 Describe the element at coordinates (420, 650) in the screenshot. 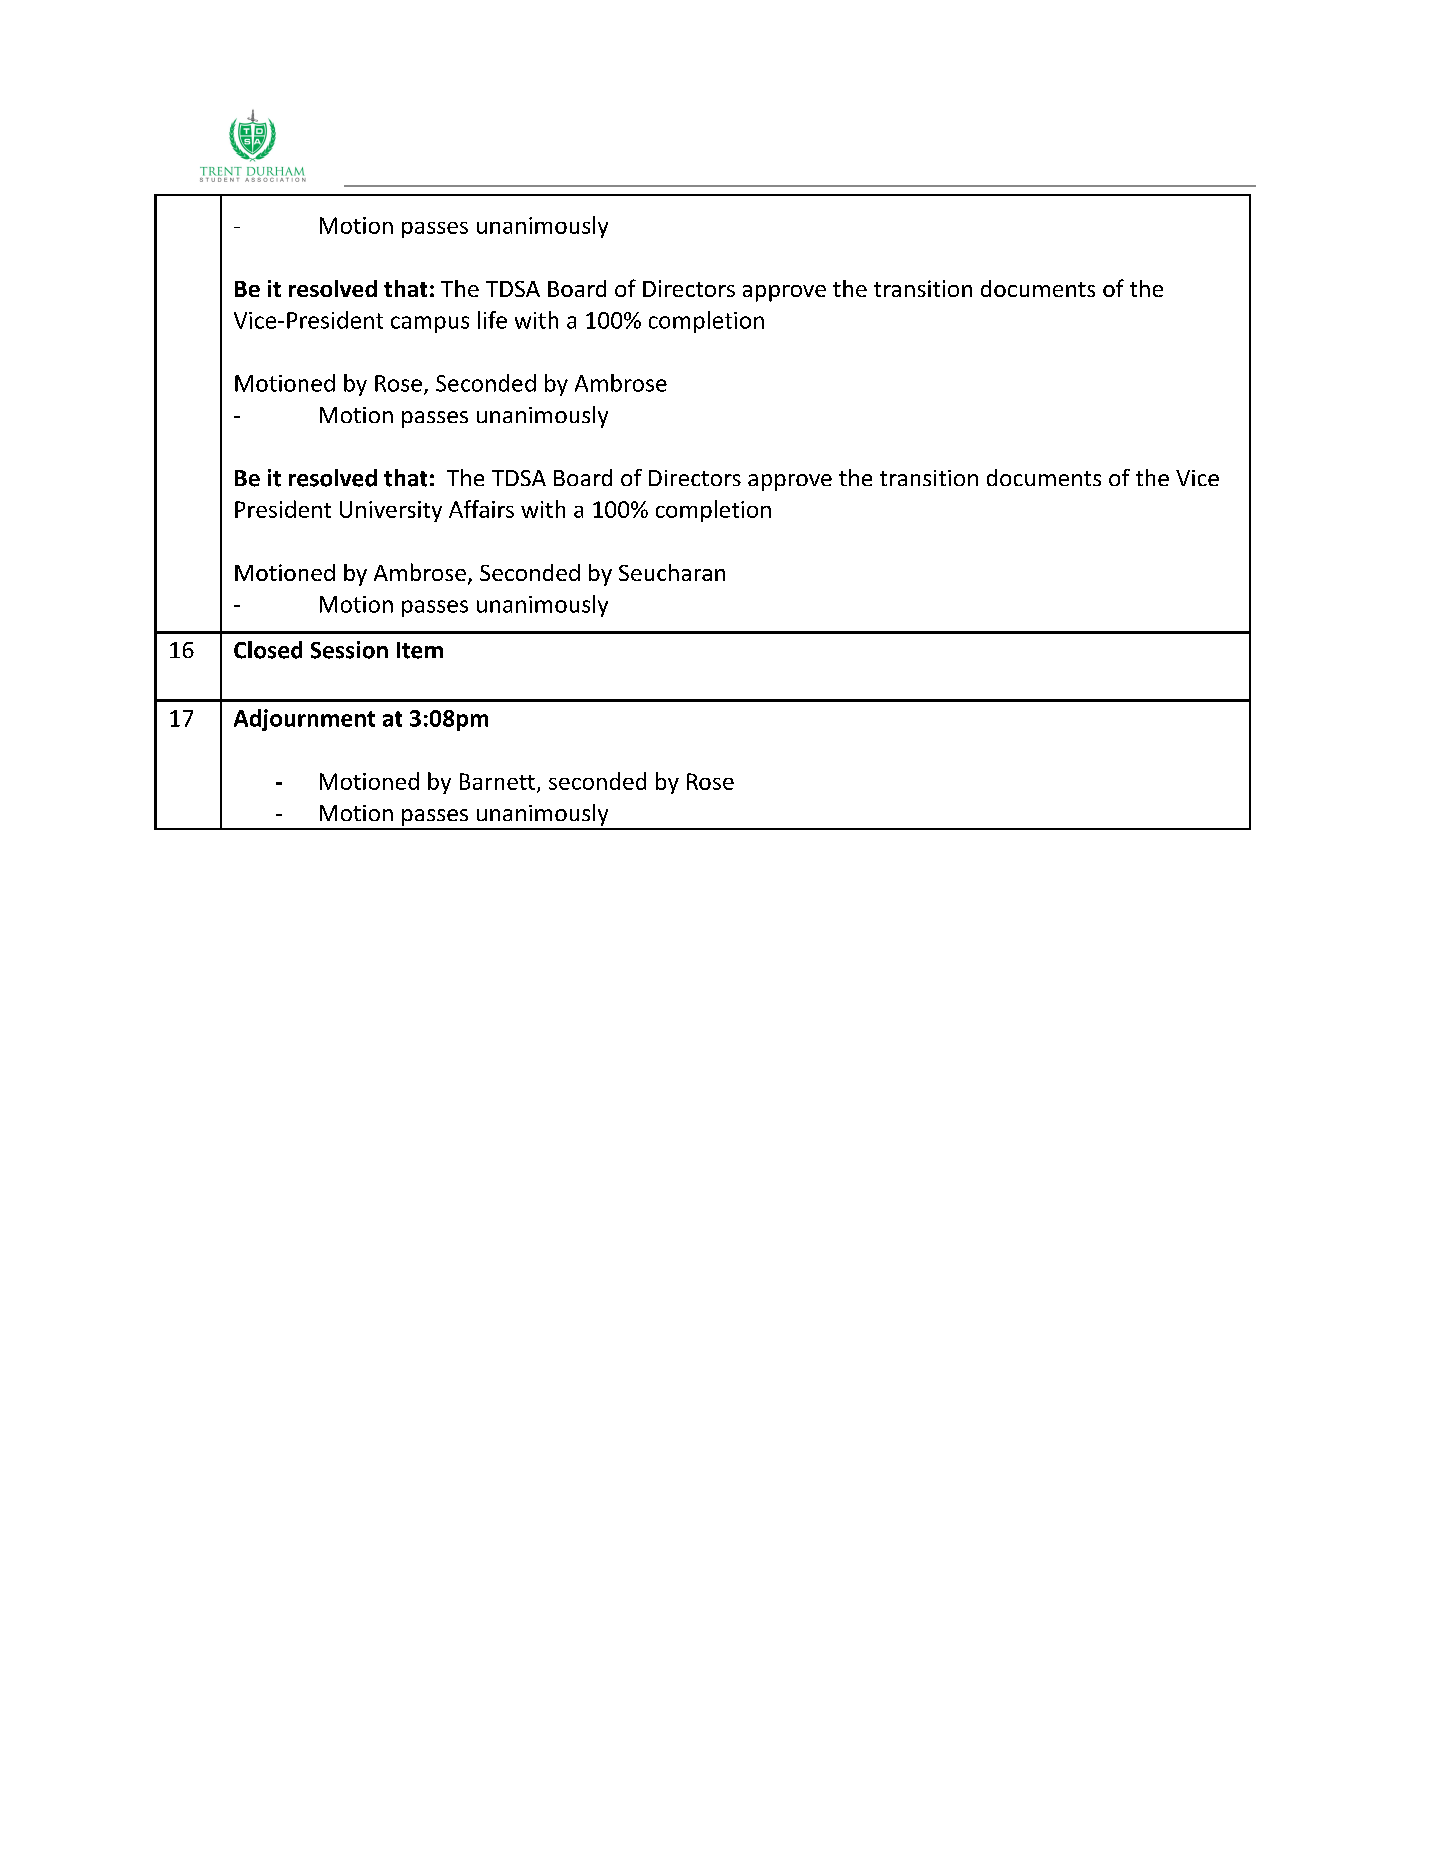

I see `Item` at that location.
